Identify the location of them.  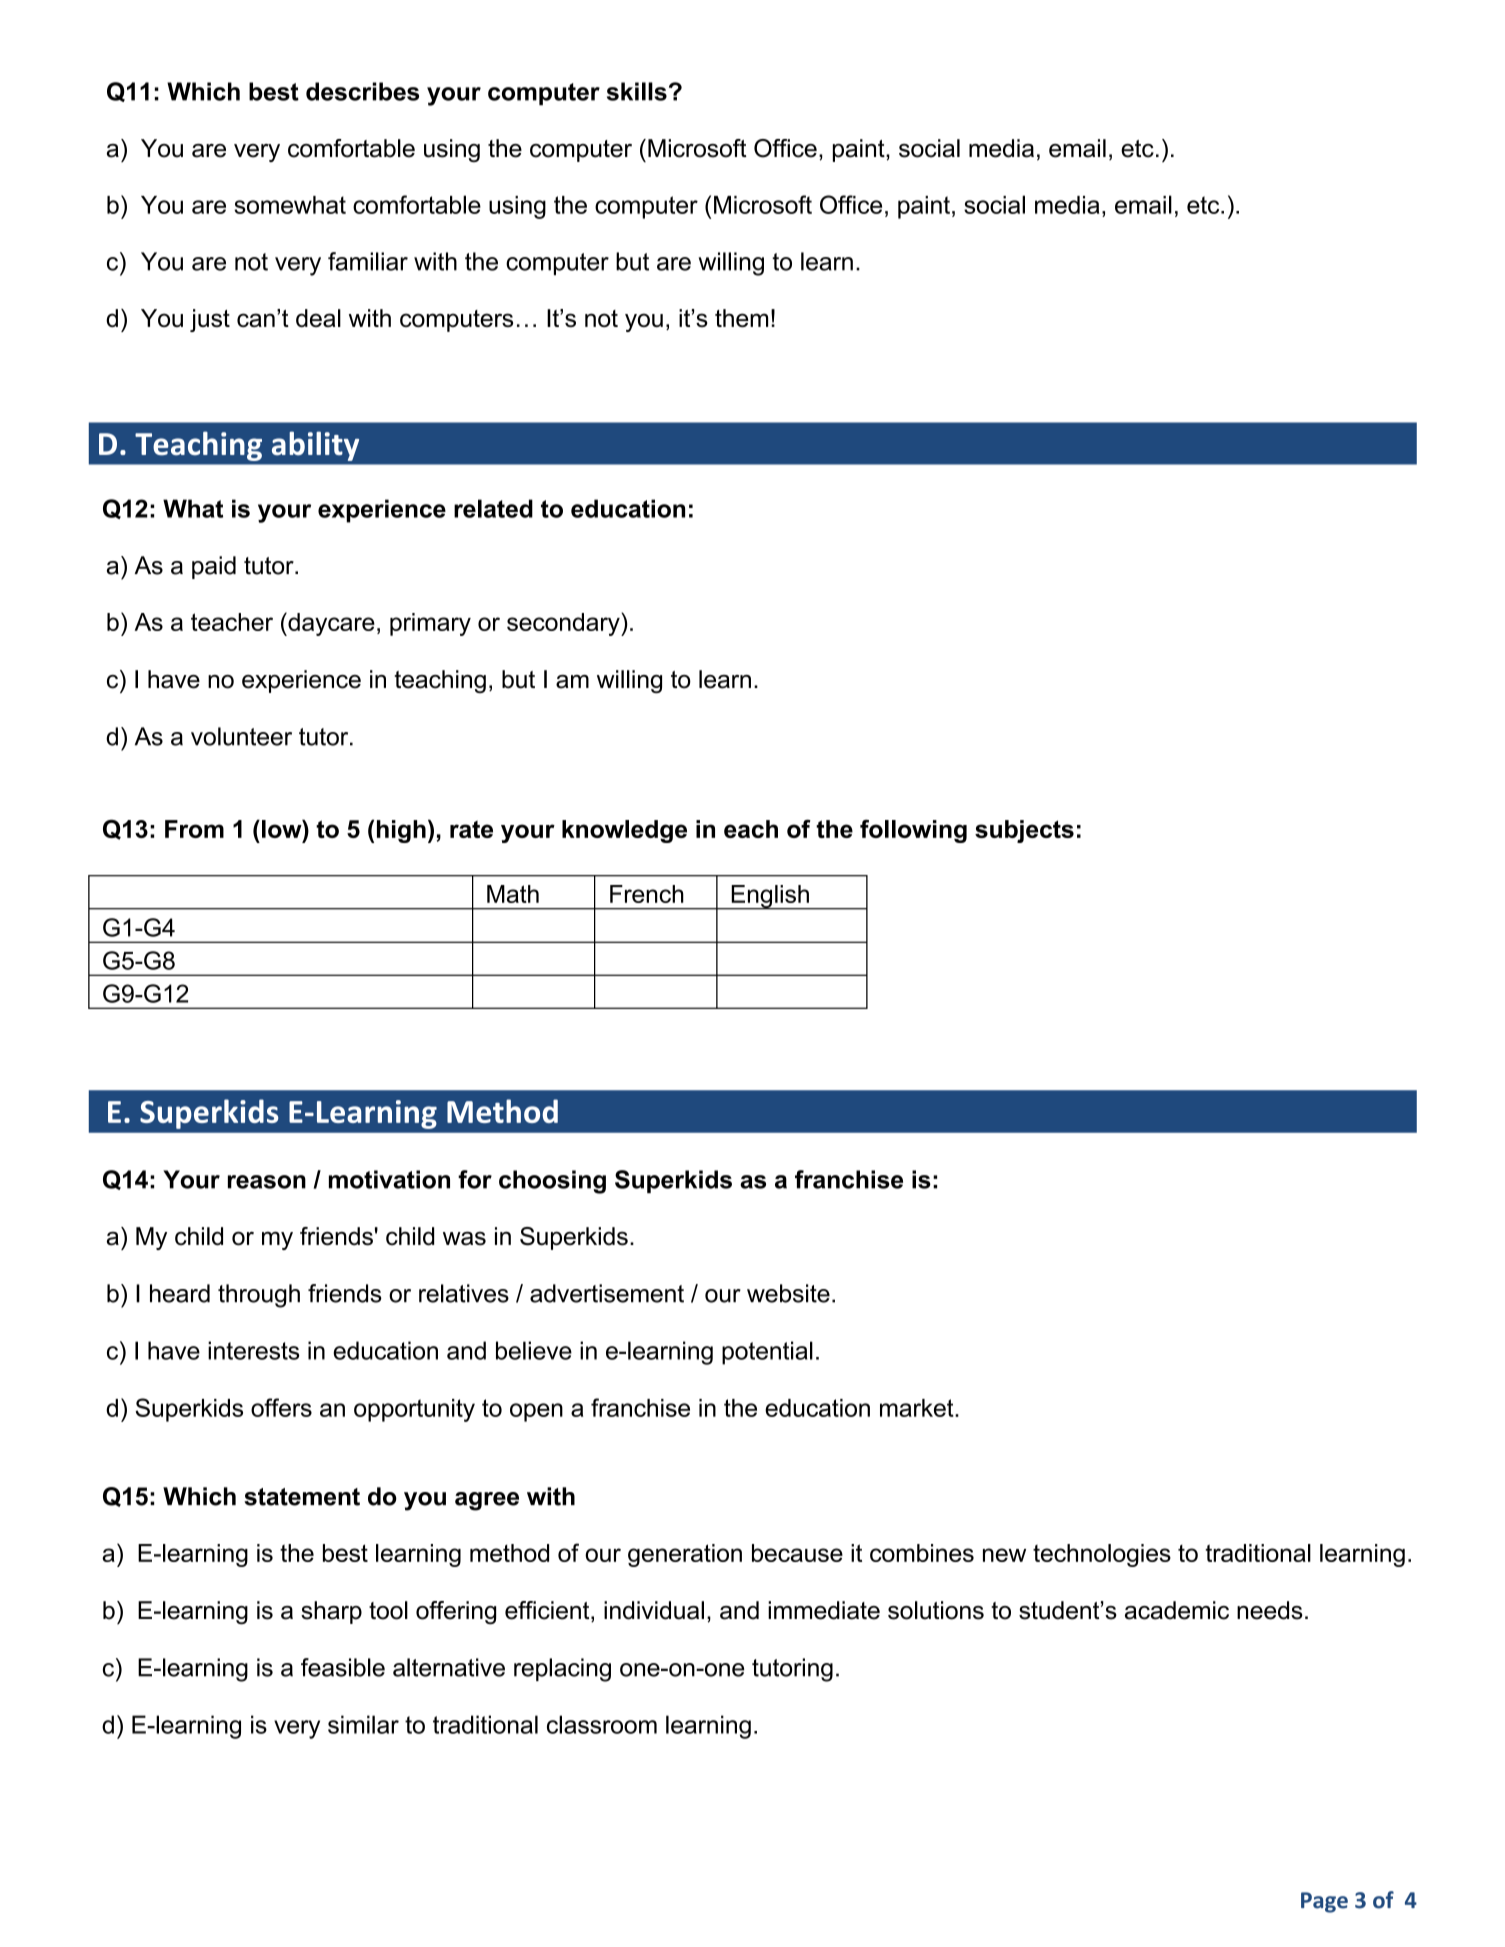
(741, 318).
